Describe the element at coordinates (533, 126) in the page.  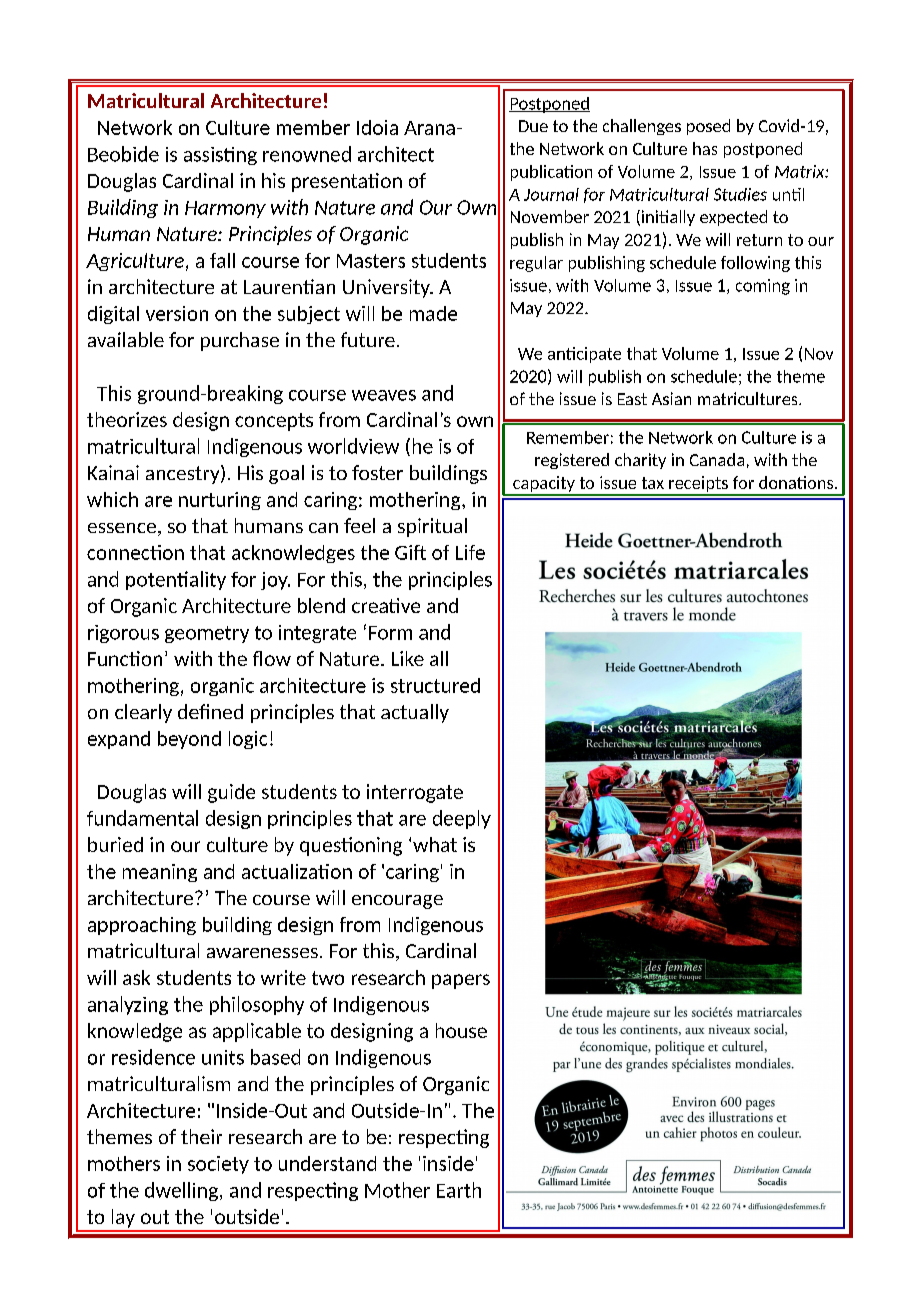
I see `Due` at that location.
